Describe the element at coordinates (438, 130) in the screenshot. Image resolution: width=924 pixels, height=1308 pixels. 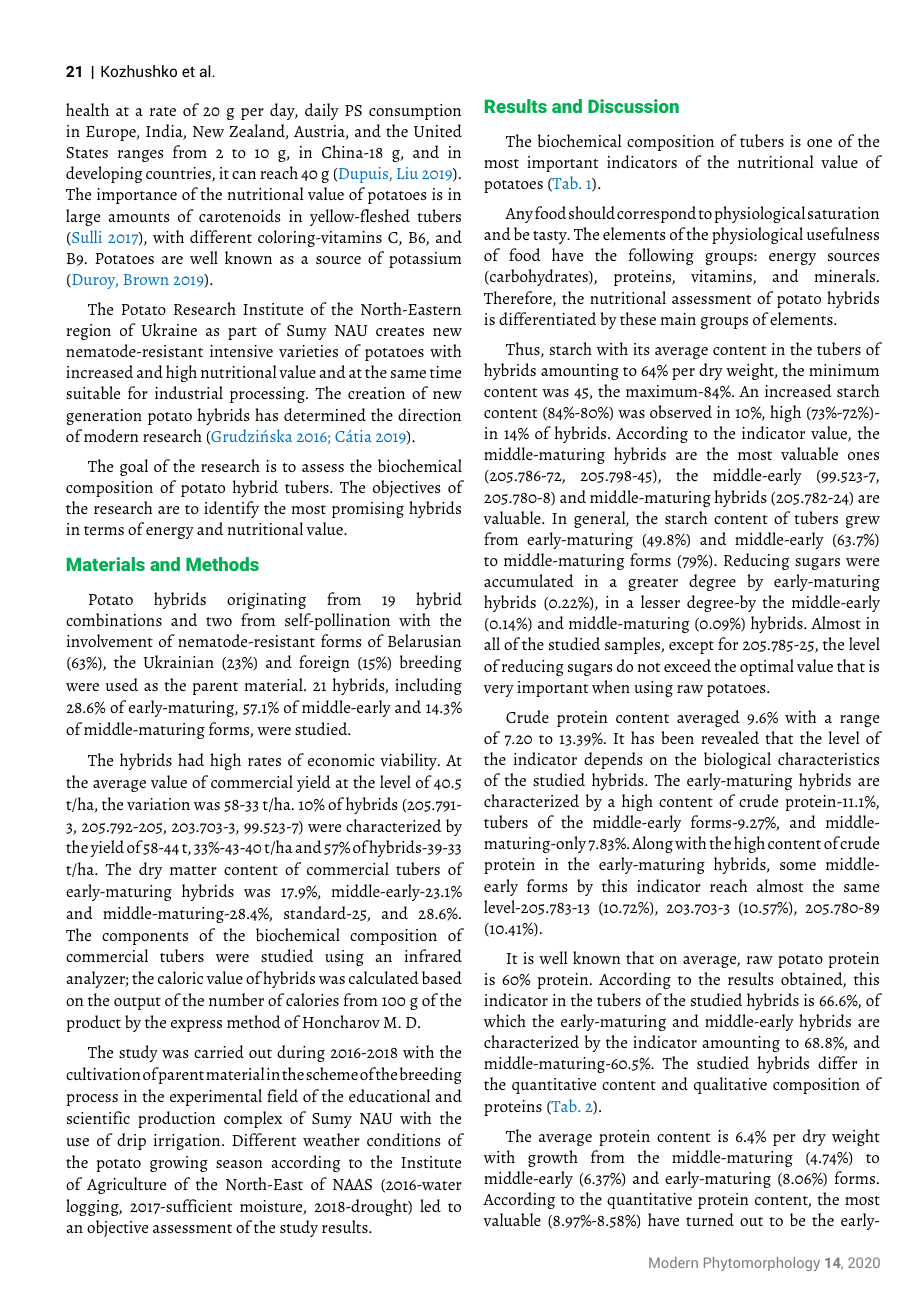
I see `United` at that location.
